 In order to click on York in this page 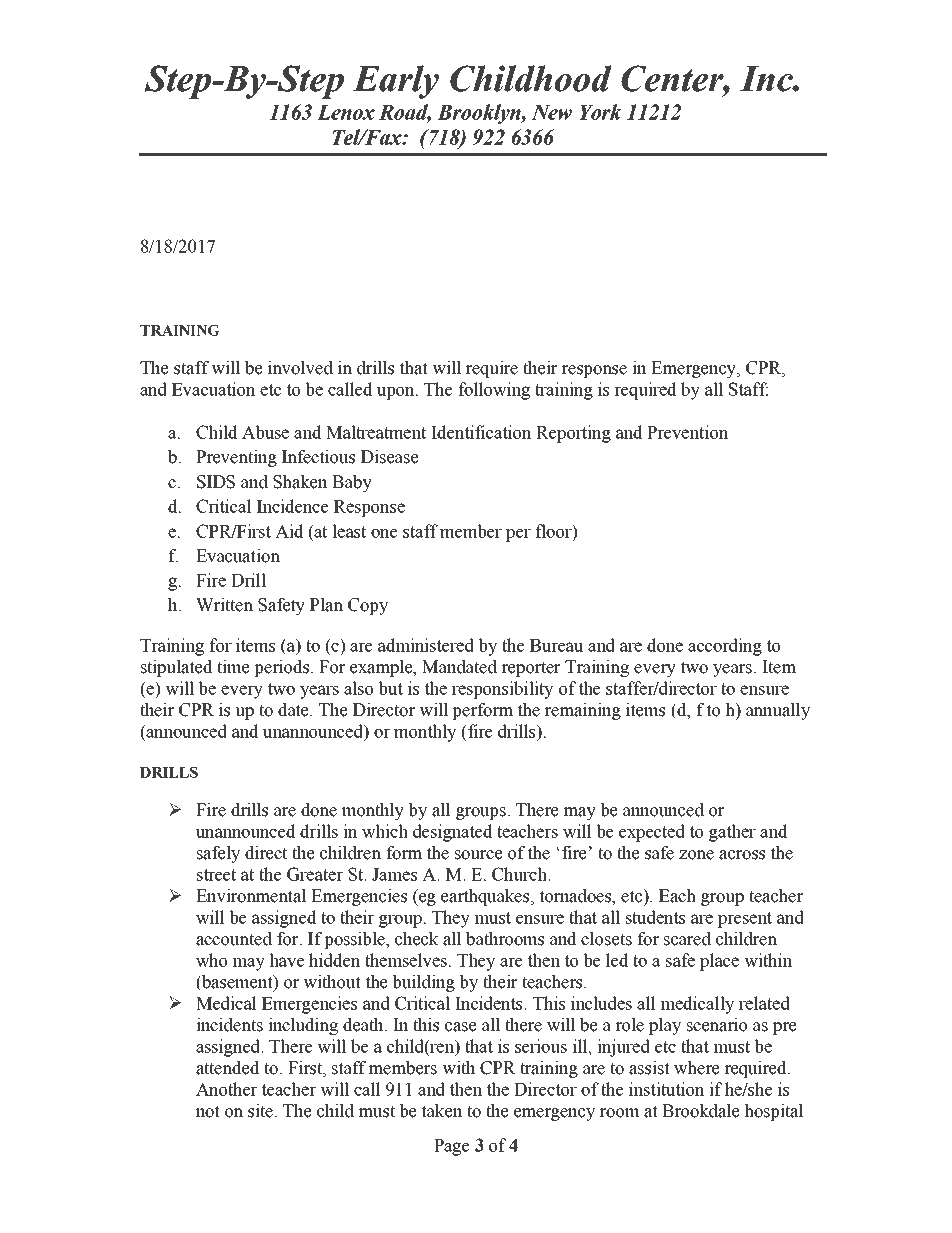, I will do `click(600, 112)`.
